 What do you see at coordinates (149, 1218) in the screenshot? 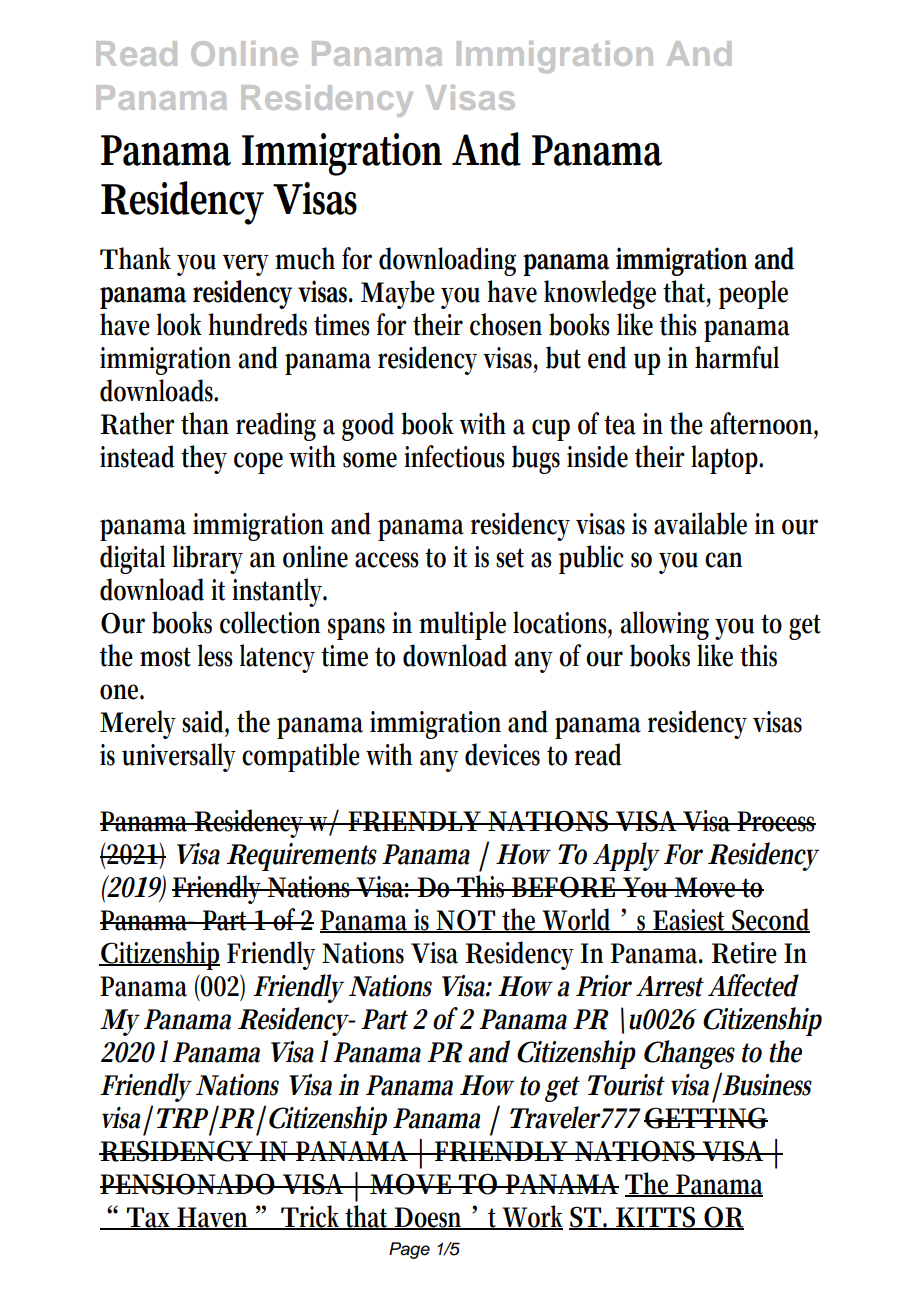
I see `Tax` at bounding box center [149, 1218].
